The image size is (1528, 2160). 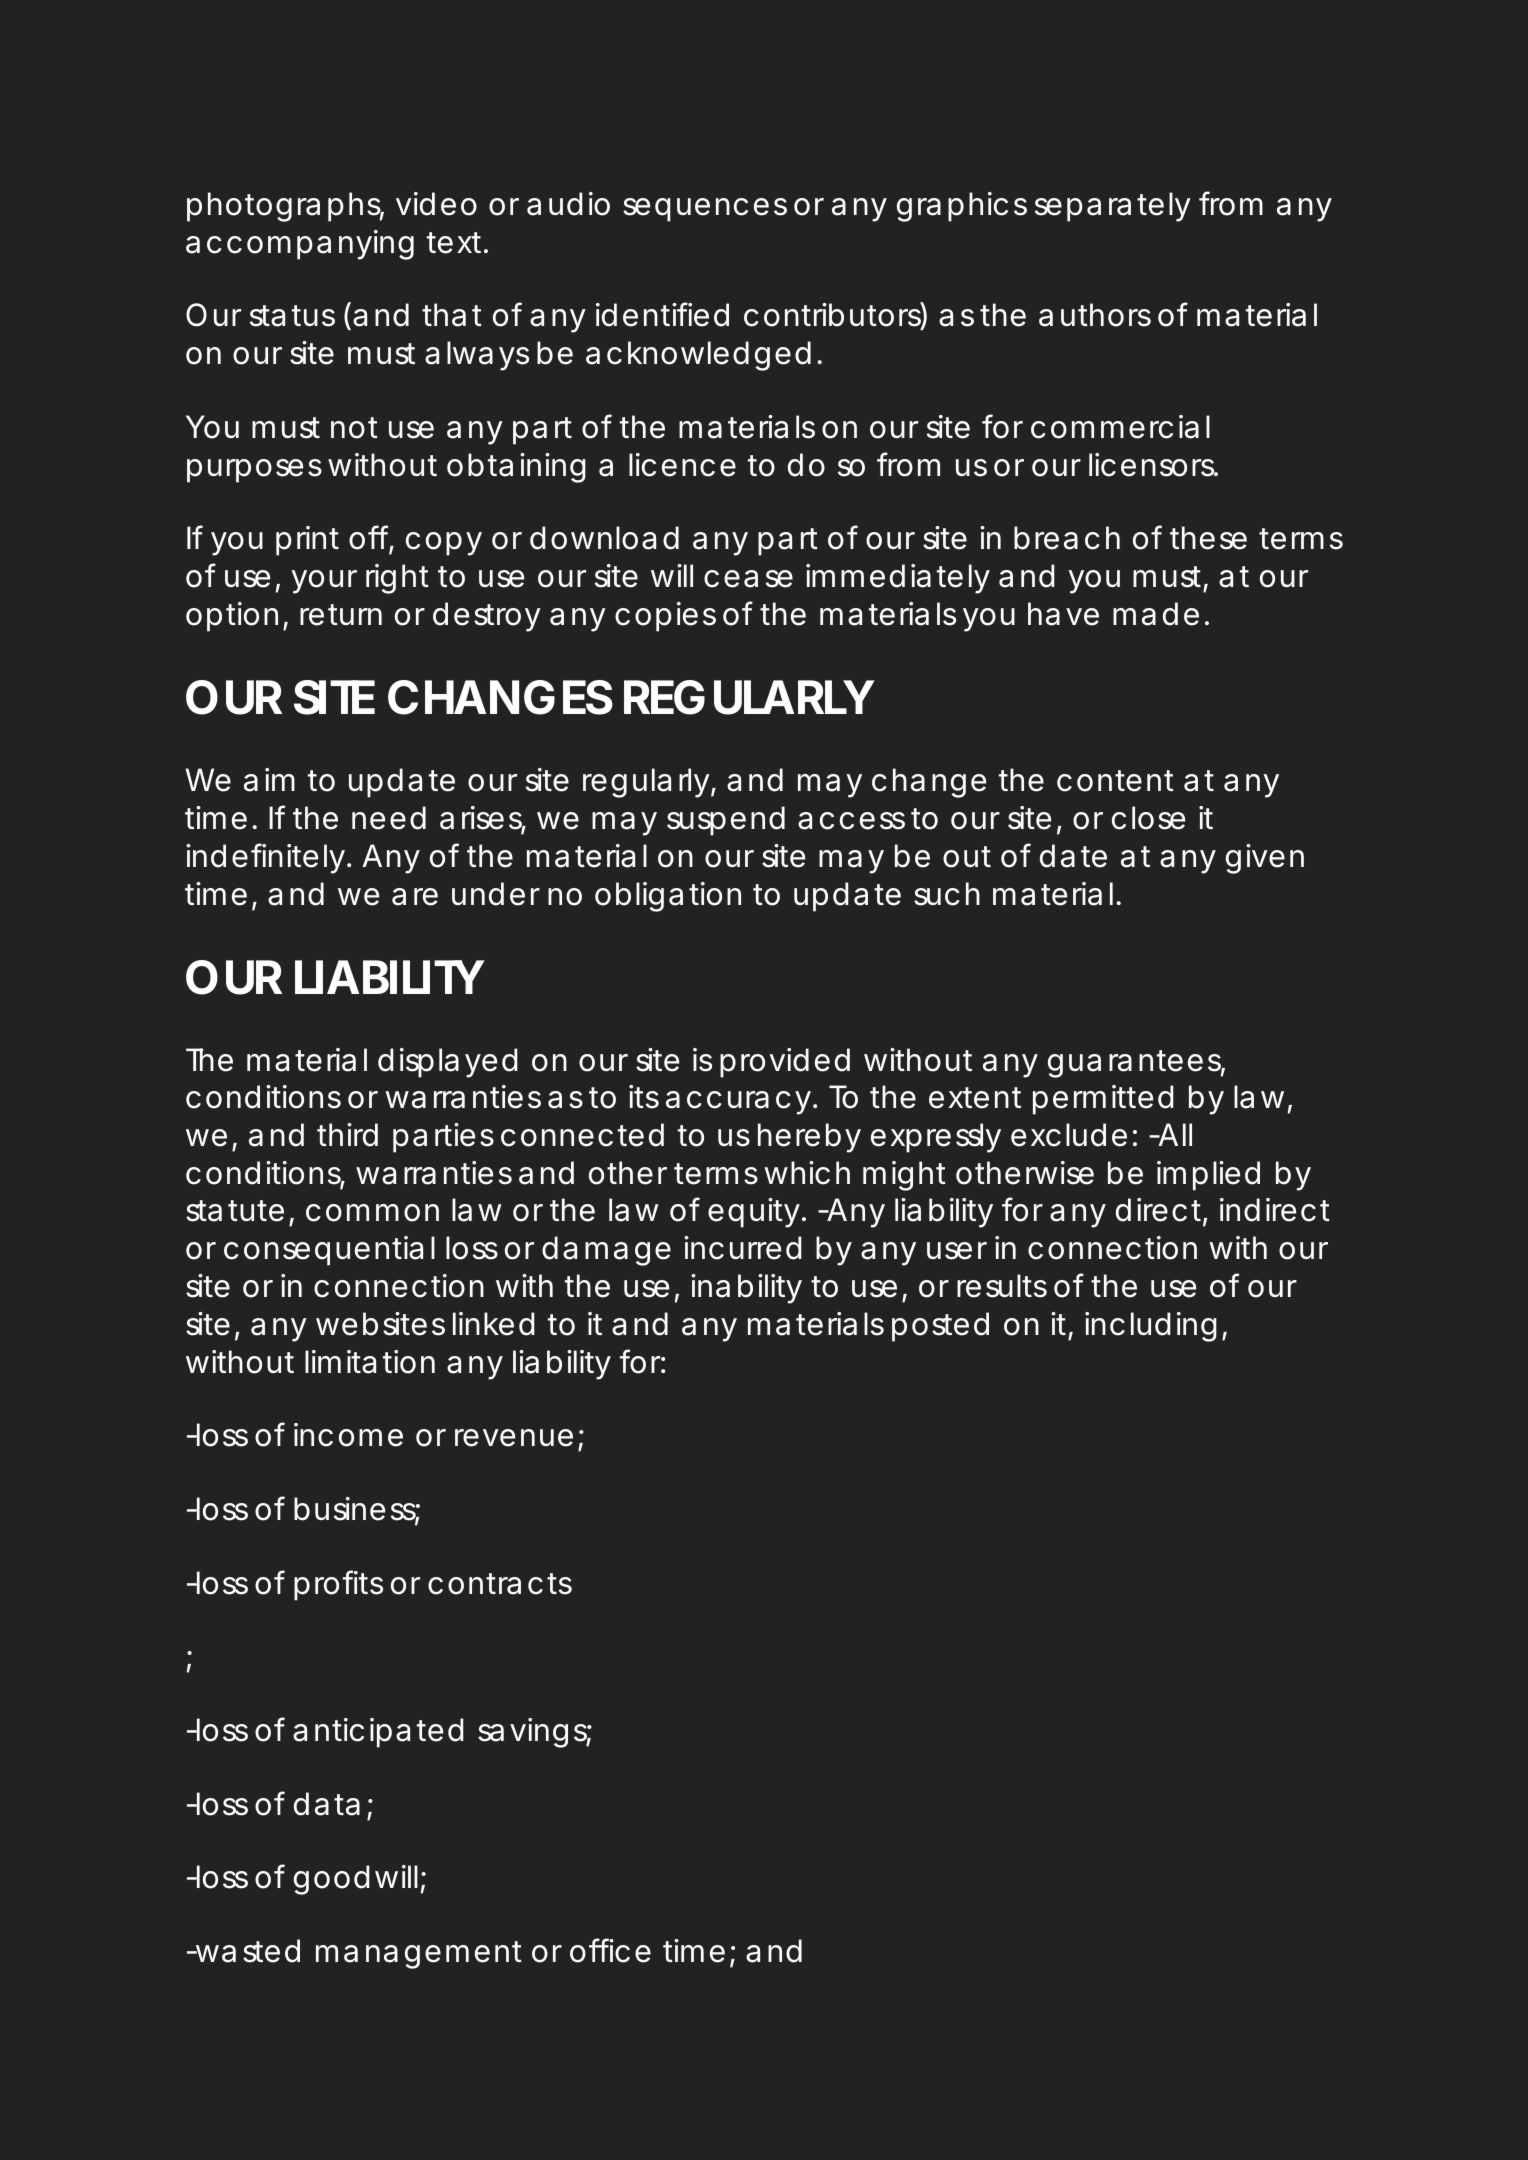 What do you see at coordinates (419, 1955) in the screenshot?
I see `management` at bounding box center [419, 1955].
